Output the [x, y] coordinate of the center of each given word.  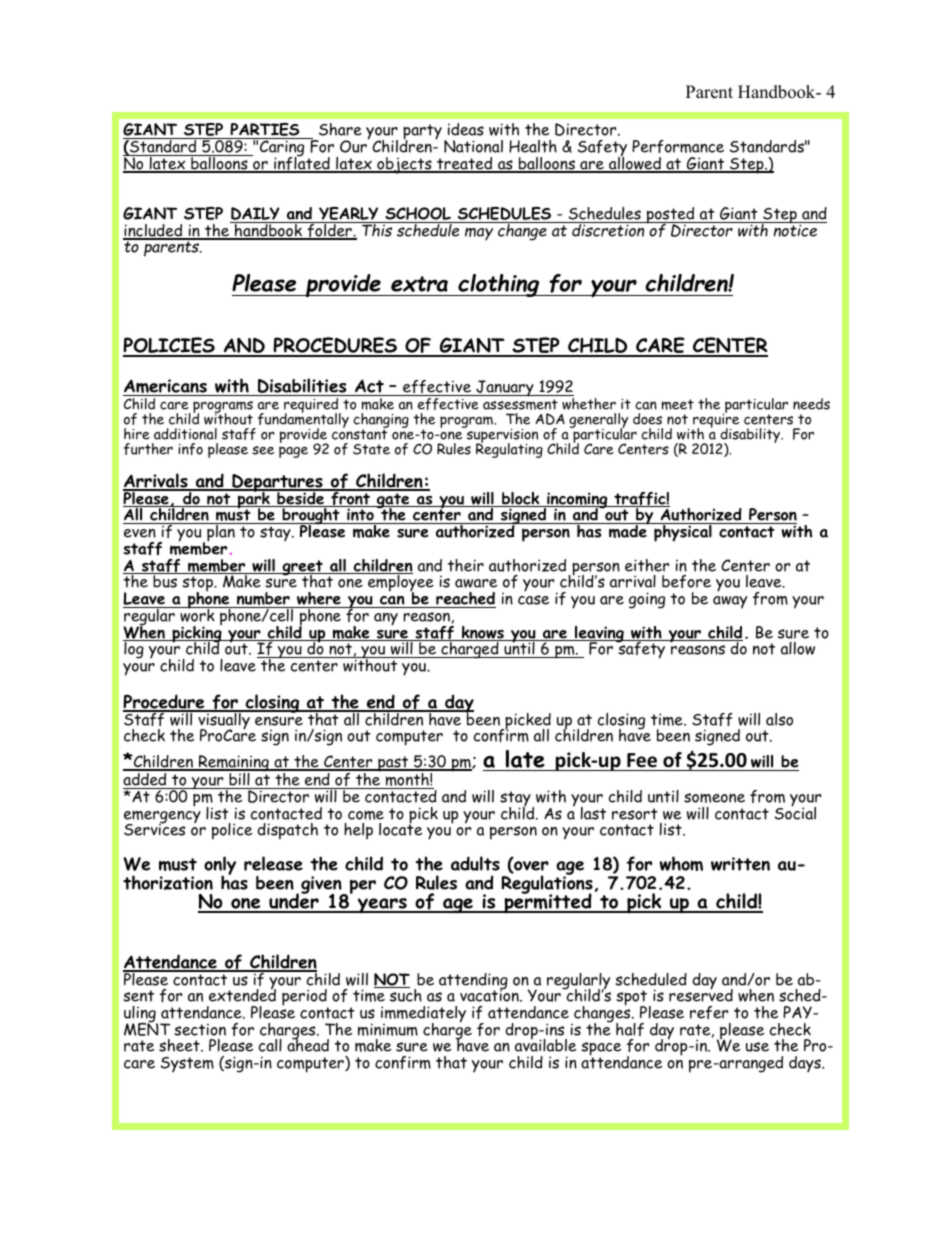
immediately [423, 1015]
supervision [501, 436]
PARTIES [265, 131]
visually [224, 721]
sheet [180, 1045]
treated [465, 164]
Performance [678, 146]
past [393, 764]
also [779, 719]
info [190, 449]
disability [750, 437]
